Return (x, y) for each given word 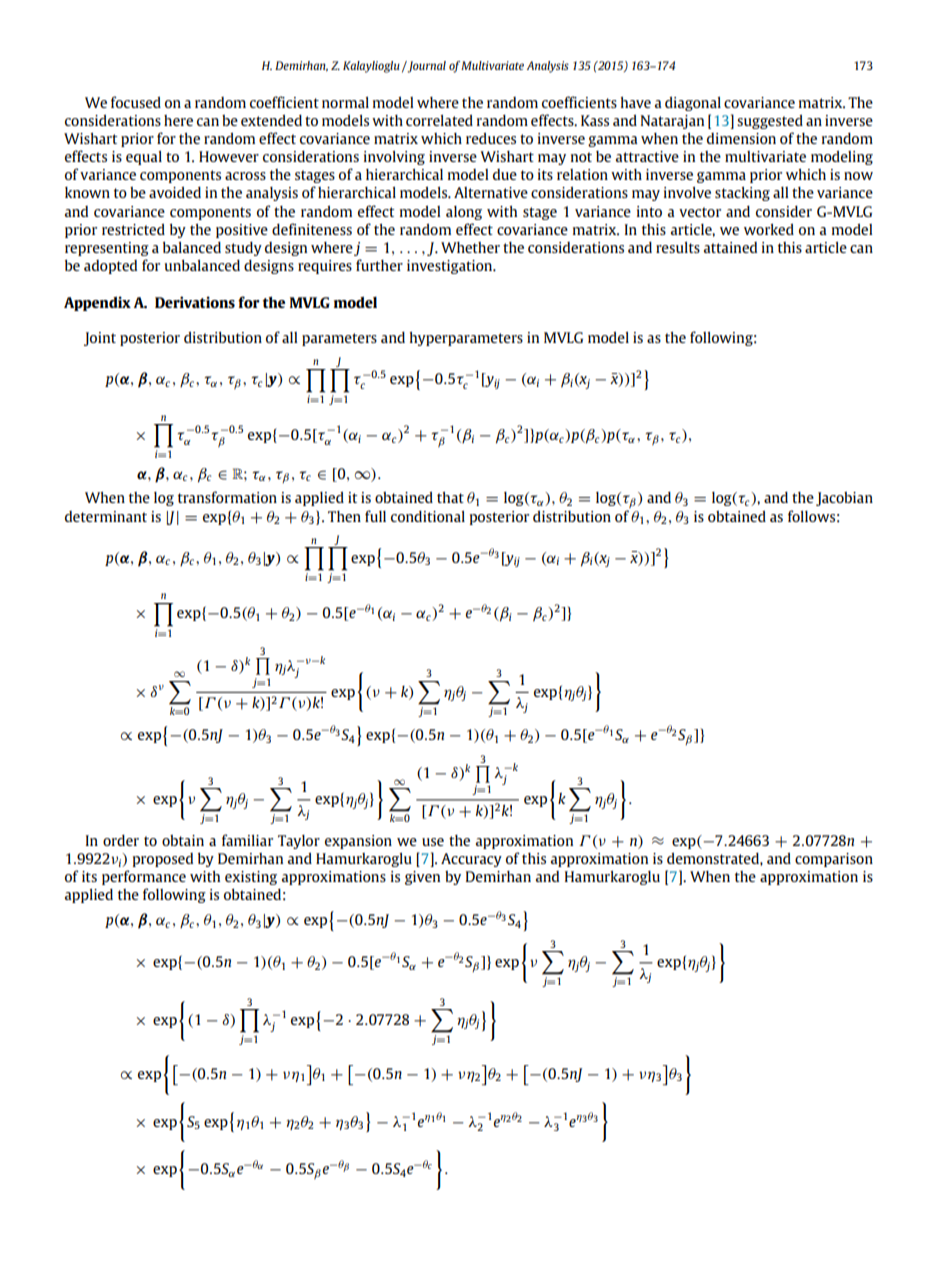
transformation (227, 497)
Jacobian (844, 499)
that (450, 497)
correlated (439, 120)
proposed (163, 860)
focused (136, 102)
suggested (770, 121)
